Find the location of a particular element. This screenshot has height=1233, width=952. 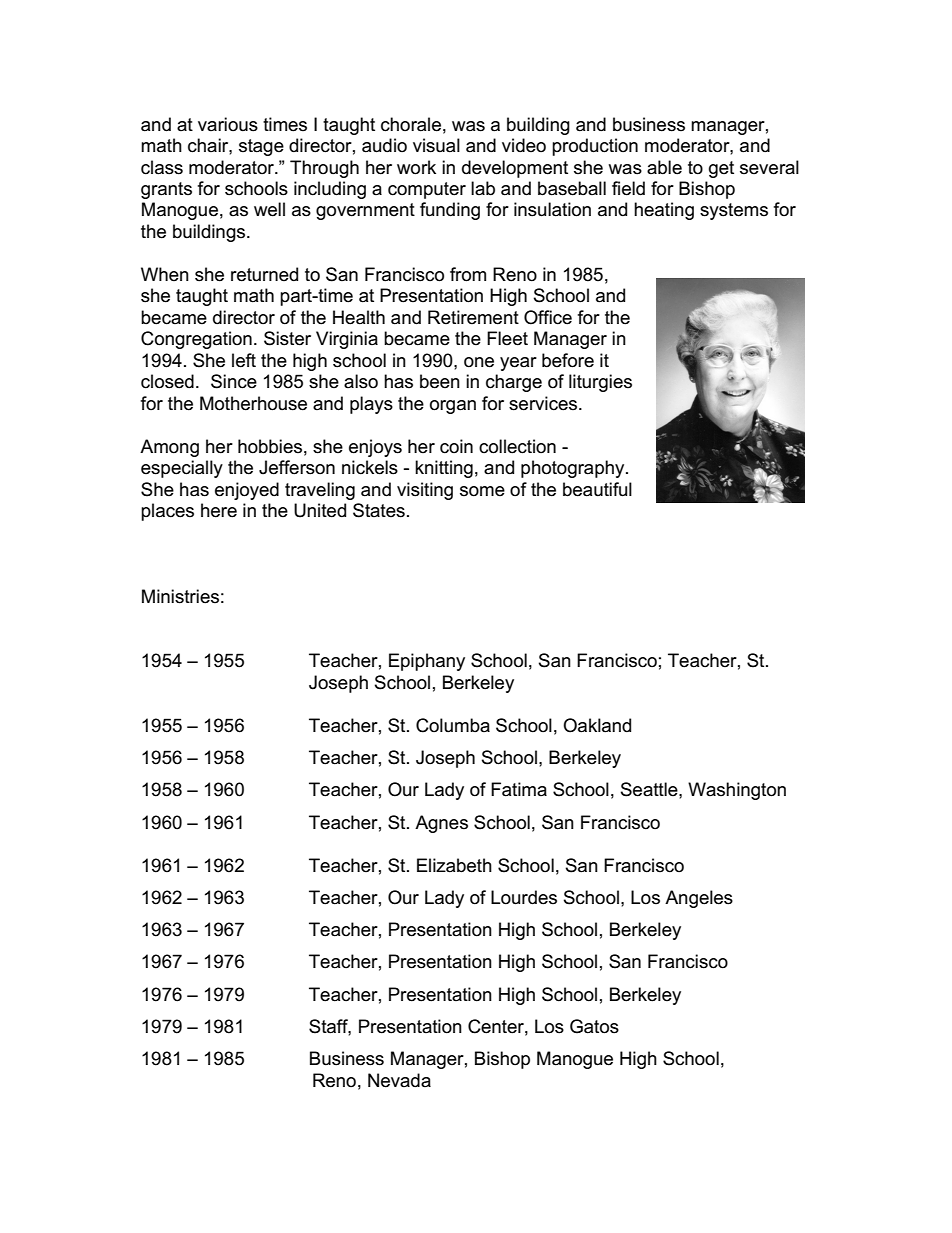

Epiphany is located at coordinates (427, 662).
